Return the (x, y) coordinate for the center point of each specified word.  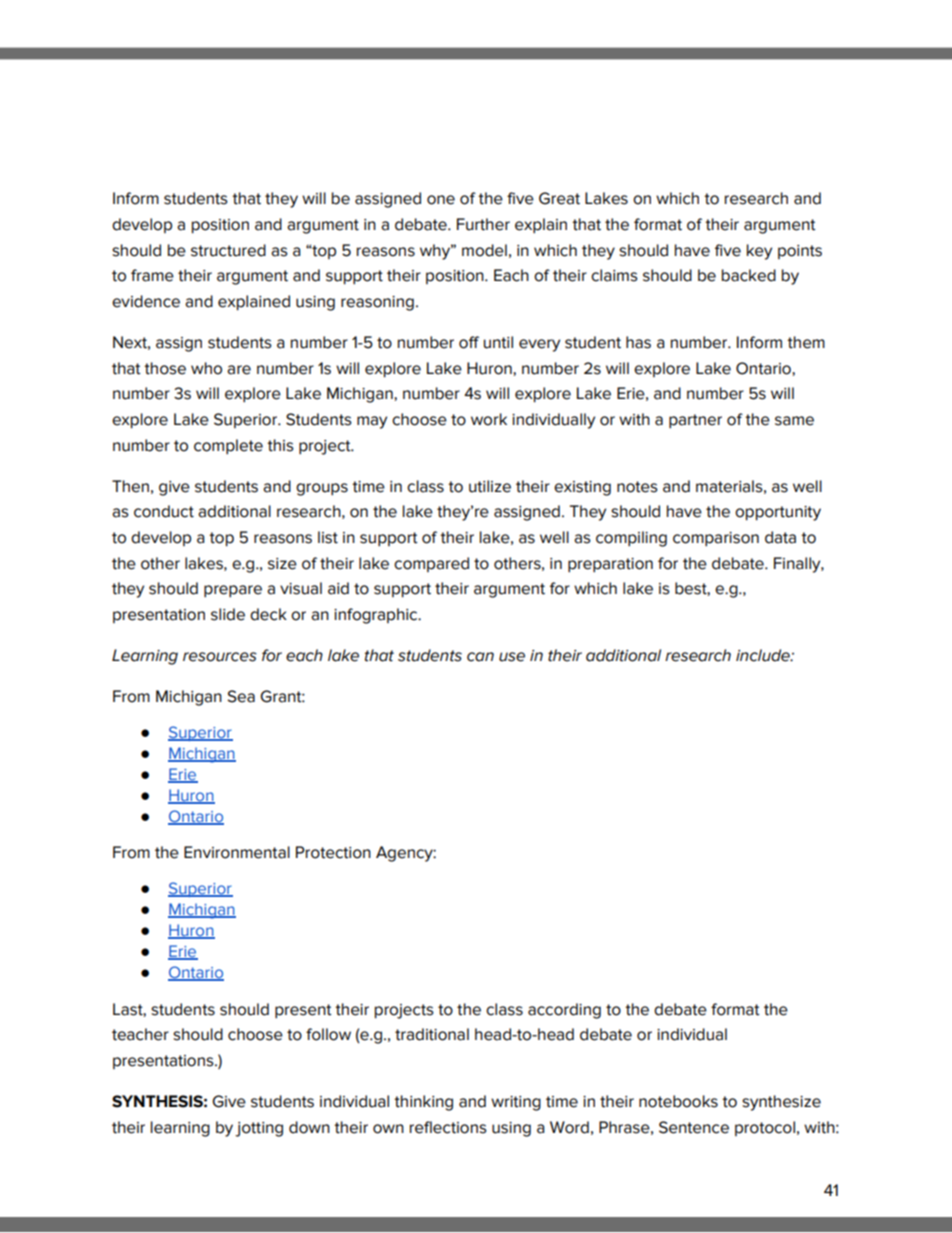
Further (483, 224)
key (759, 252)
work (489, 419)
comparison (716, 539)
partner (695, 421)
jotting (259, 1129)
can (480, 657)
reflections (448, 1127)
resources (220, 657)
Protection (333, 852)
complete (228, 447)
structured (228, 250)
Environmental (237, 852)
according (564, 1011)
